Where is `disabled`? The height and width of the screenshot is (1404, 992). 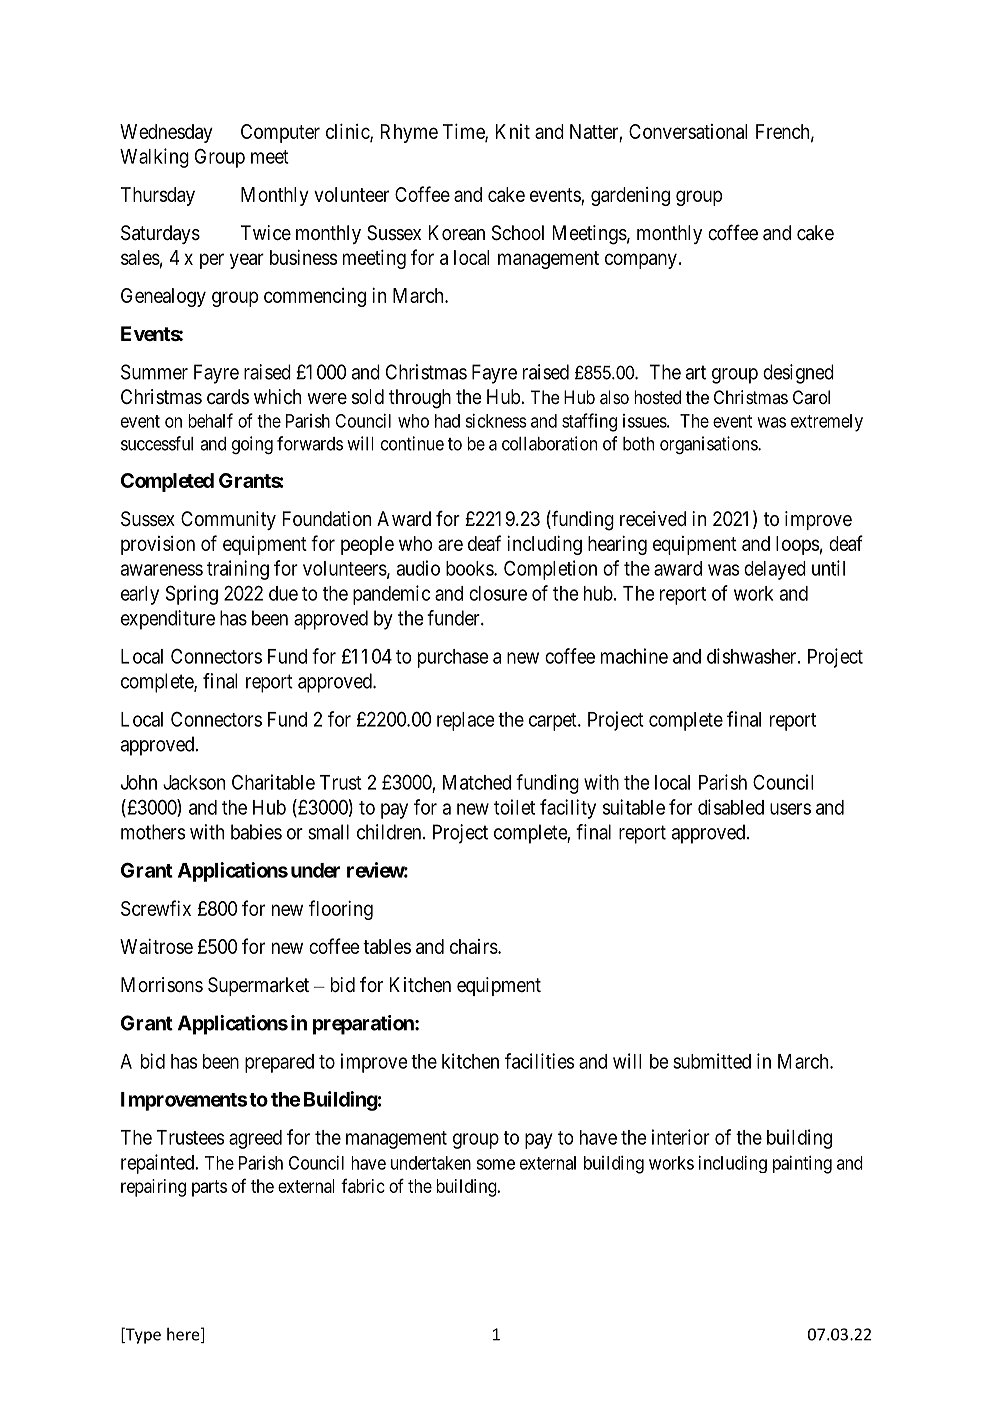
disabled is located at coordinates (731, 807).
